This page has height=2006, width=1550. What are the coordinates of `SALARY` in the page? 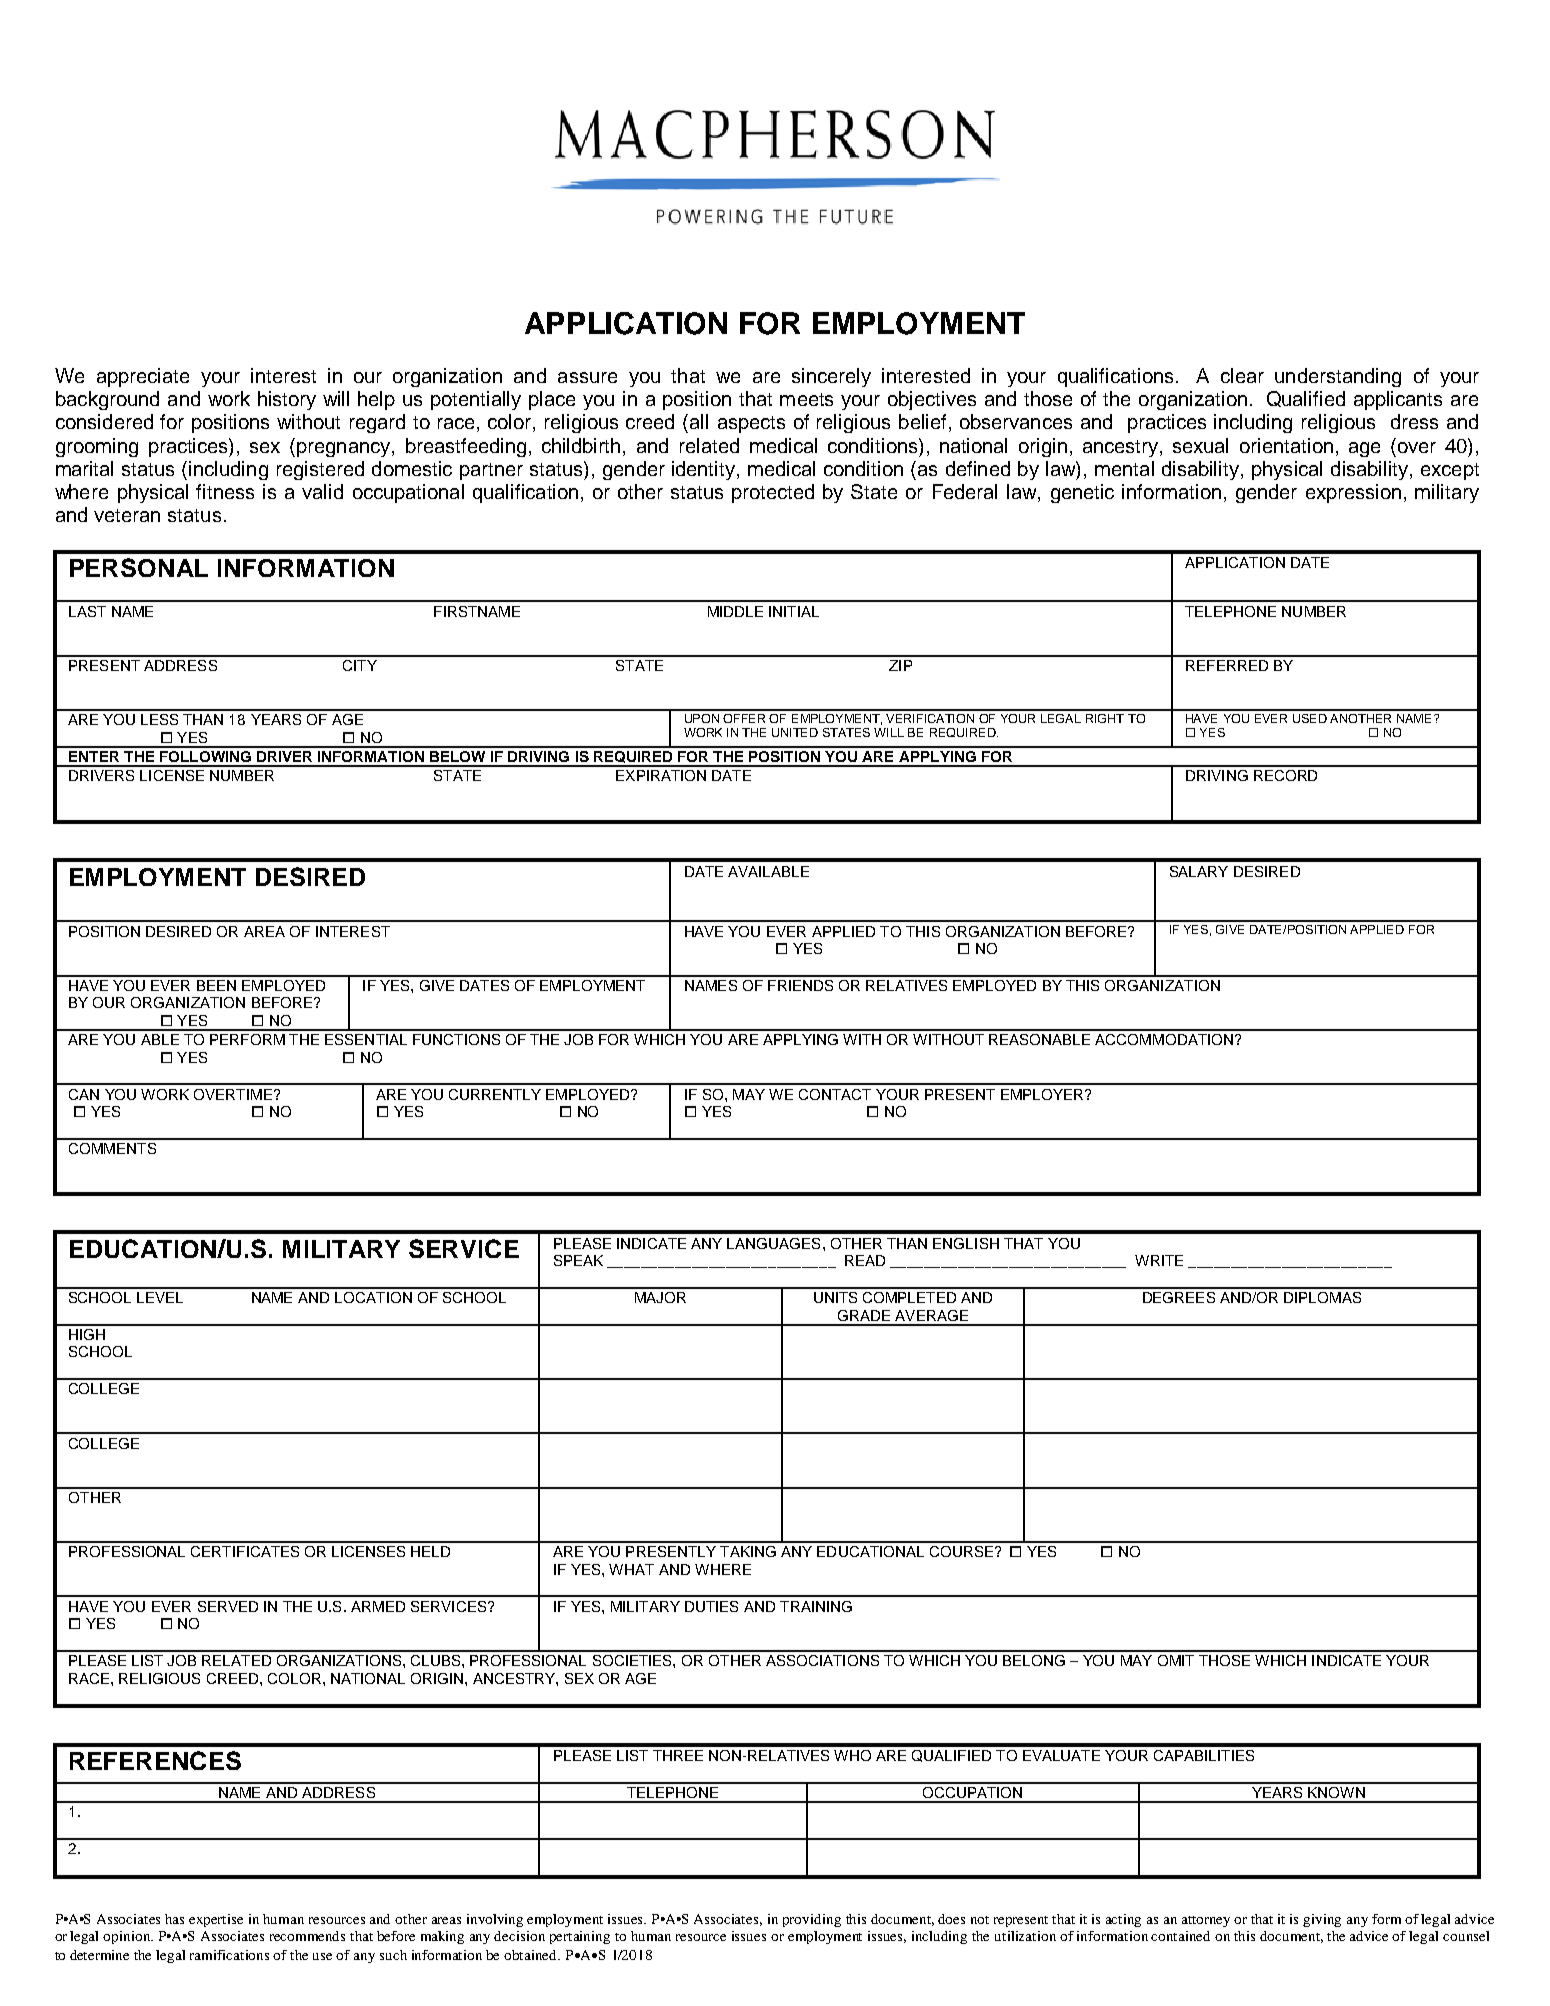 It's located at (1199, 871).
